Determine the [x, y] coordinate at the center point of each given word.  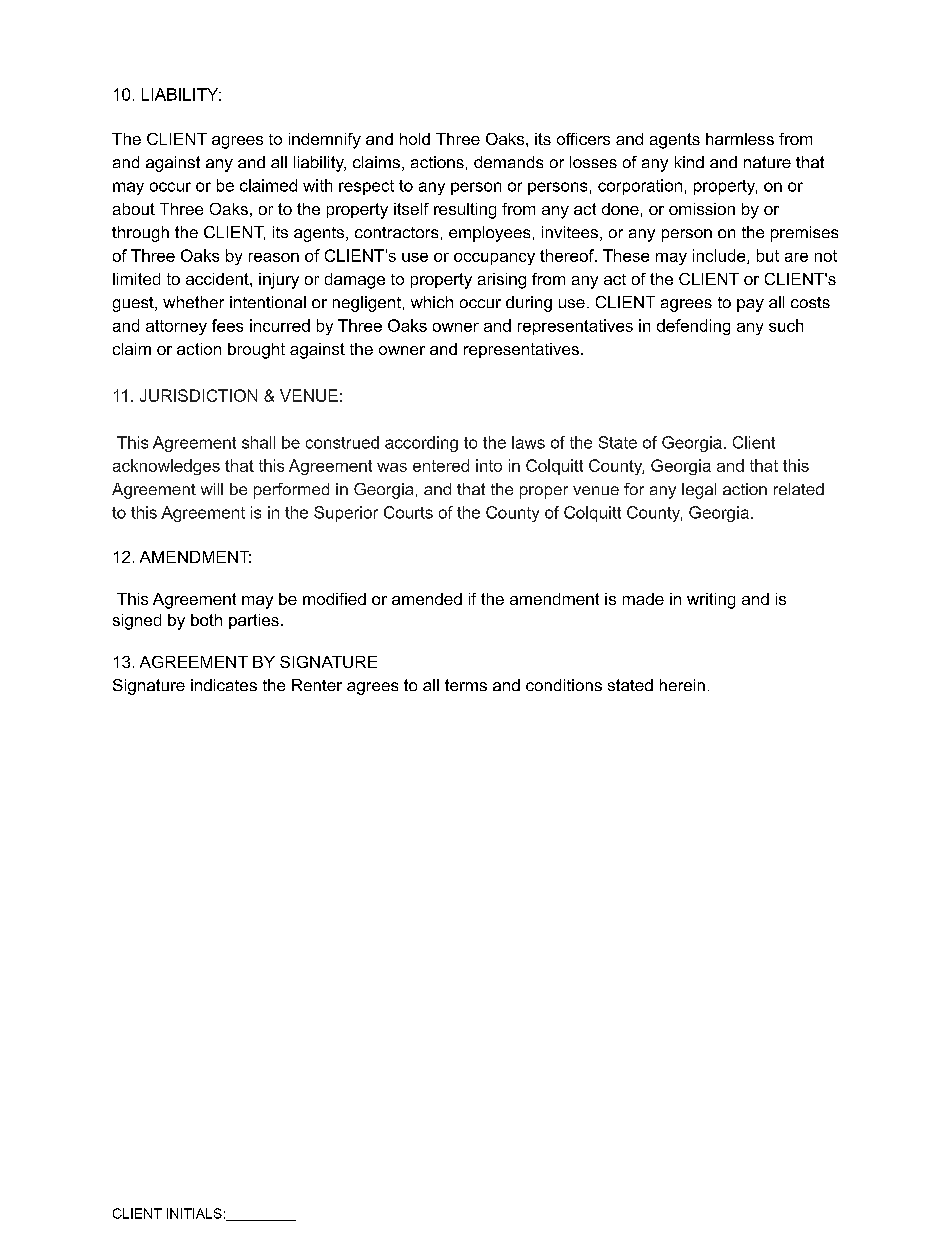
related [799, 489]
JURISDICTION [198, 395]
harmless [740, 139]
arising [502, 281]
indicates [224, 685]
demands [508, 162]
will [212, 489]
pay [750, 305]
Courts [408, 512]
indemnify [325, 141]
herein [682, 685]
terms [466, 685]
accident [218, 279]
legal [699, 491]
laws [528, 442]
